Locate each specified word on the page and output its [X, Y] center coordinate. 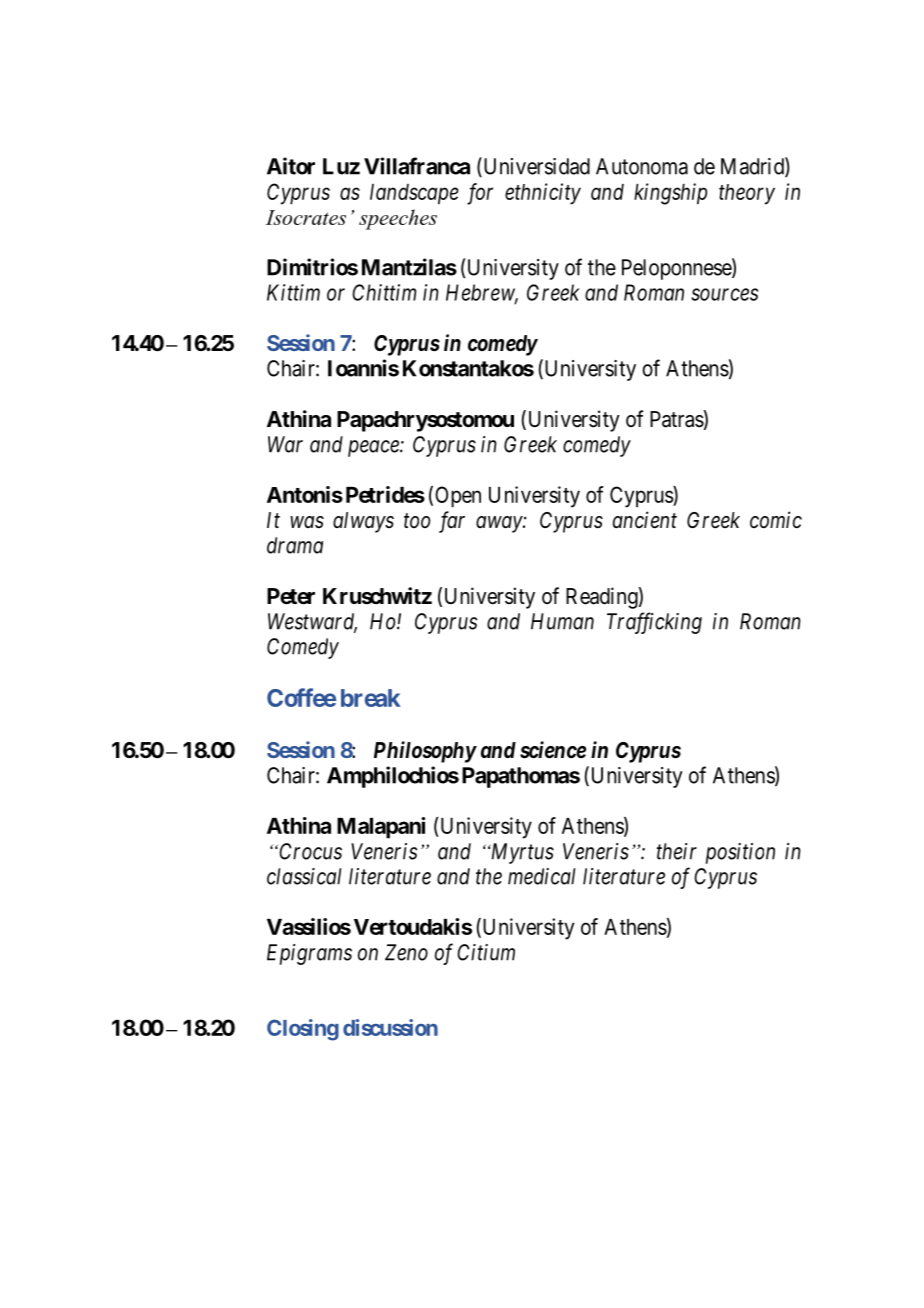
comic [776, 520]
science [553, 750]
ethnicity [543, 194]
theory [747, 194]
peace [374, 448]
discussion [390, 1027]
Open [458, 497]
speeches [398, 219]
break [371, 698]
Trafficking [654, 623]
